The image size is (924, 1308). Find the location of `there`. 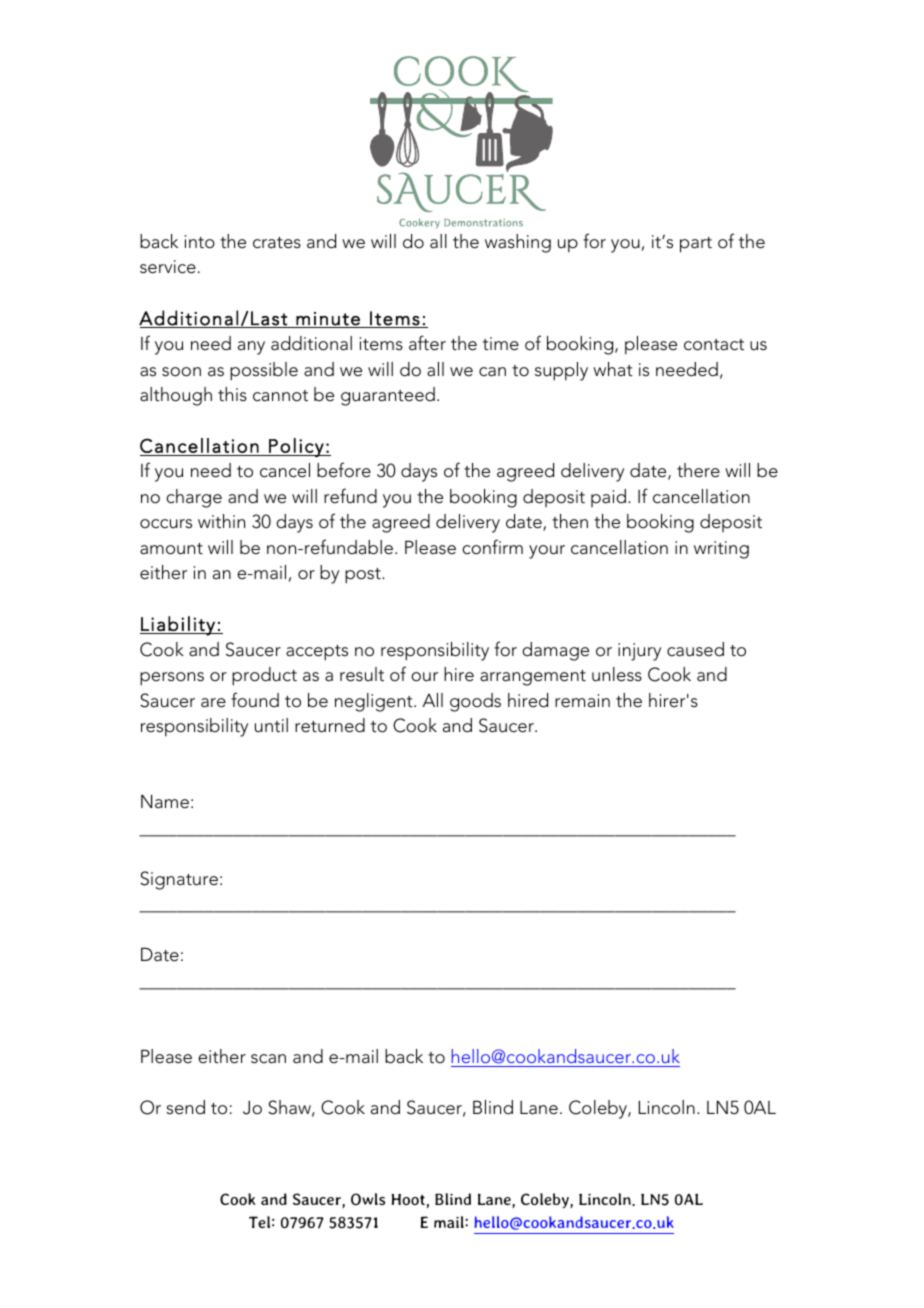

there is located at coordinates (698, 470).
